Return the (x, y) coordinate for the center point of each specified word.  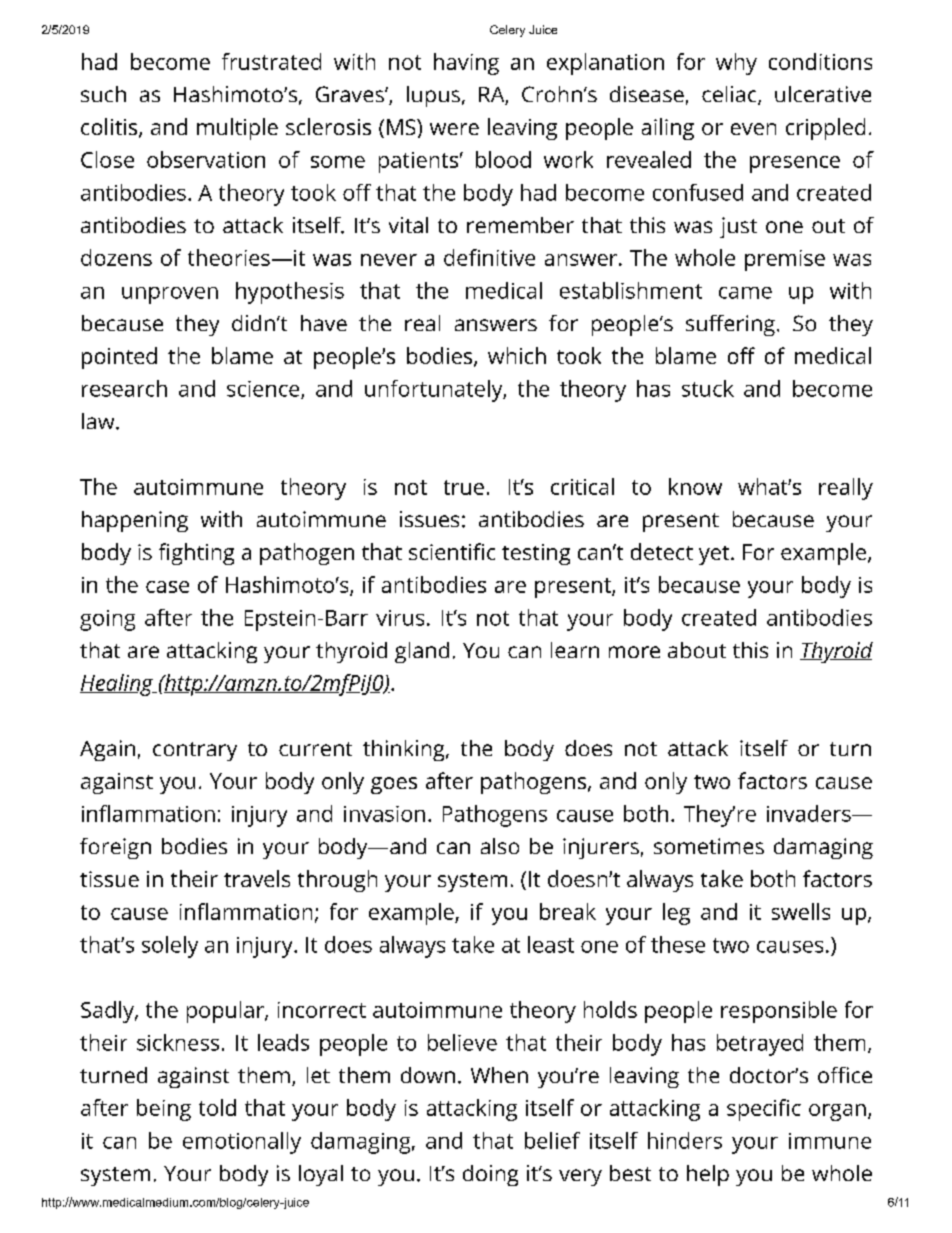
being (164, 1110)
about (697, 650)
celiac (730, 95)
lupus (433, 96)
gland (422, 652)
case (167, 587)
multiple (237, 129)
